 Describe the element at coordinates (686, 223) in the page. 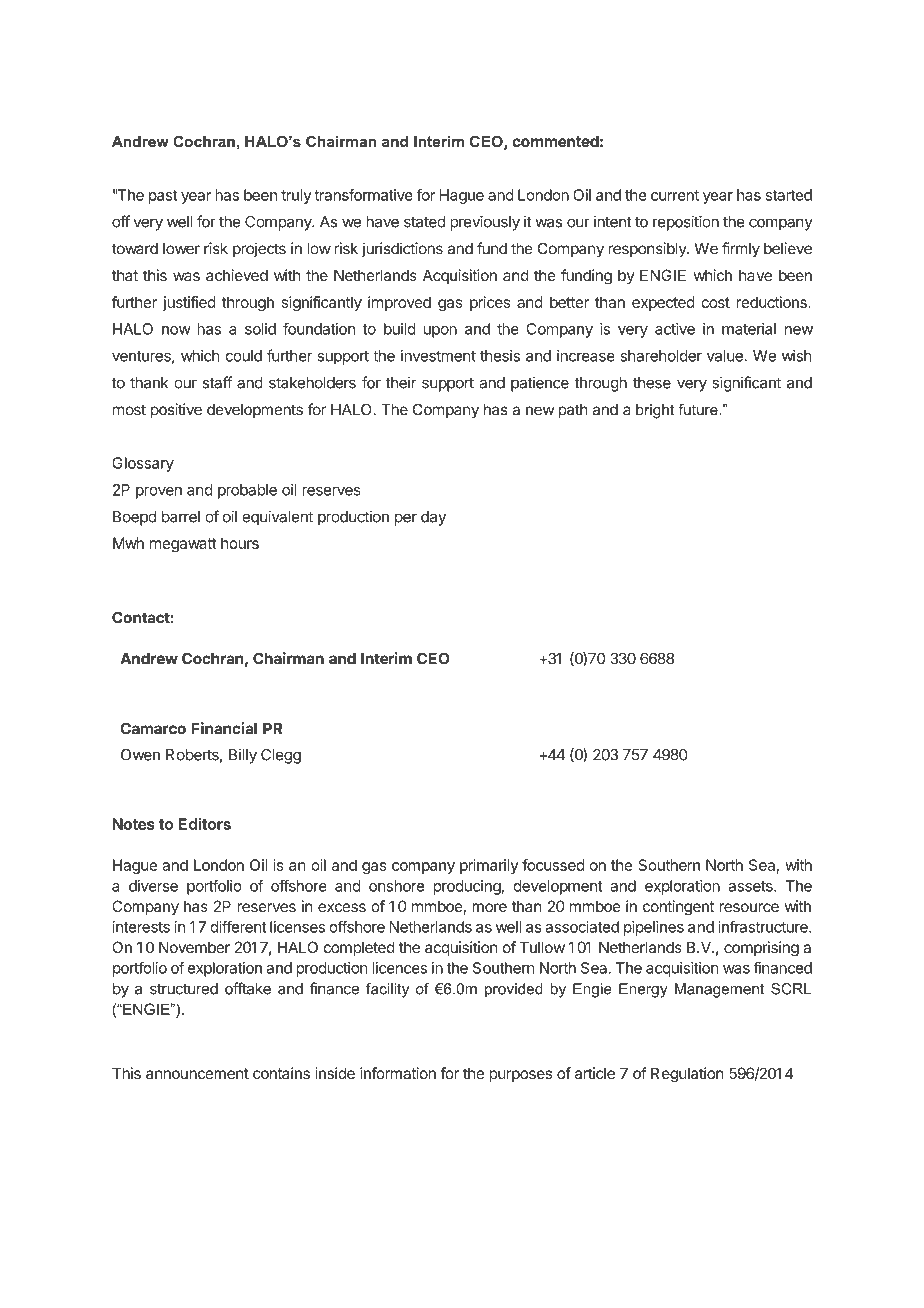

I see `reposition` at that location.
